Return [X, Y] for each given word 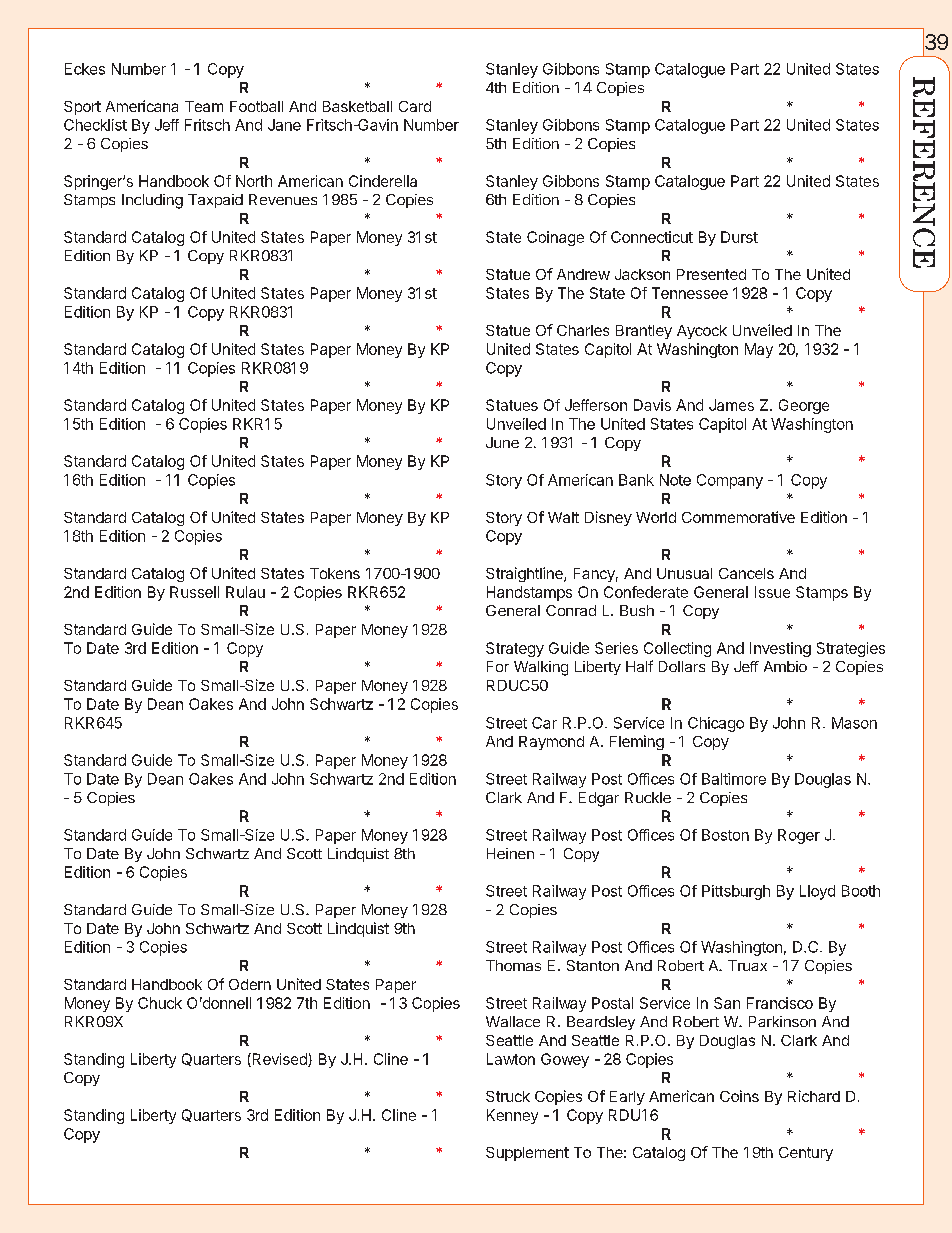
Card [415, 106]
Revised [279, 1060]
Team [204, 106]
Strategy [515, 649]
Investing [780, 649]
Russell [194, 592]
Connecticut [652, 237]
